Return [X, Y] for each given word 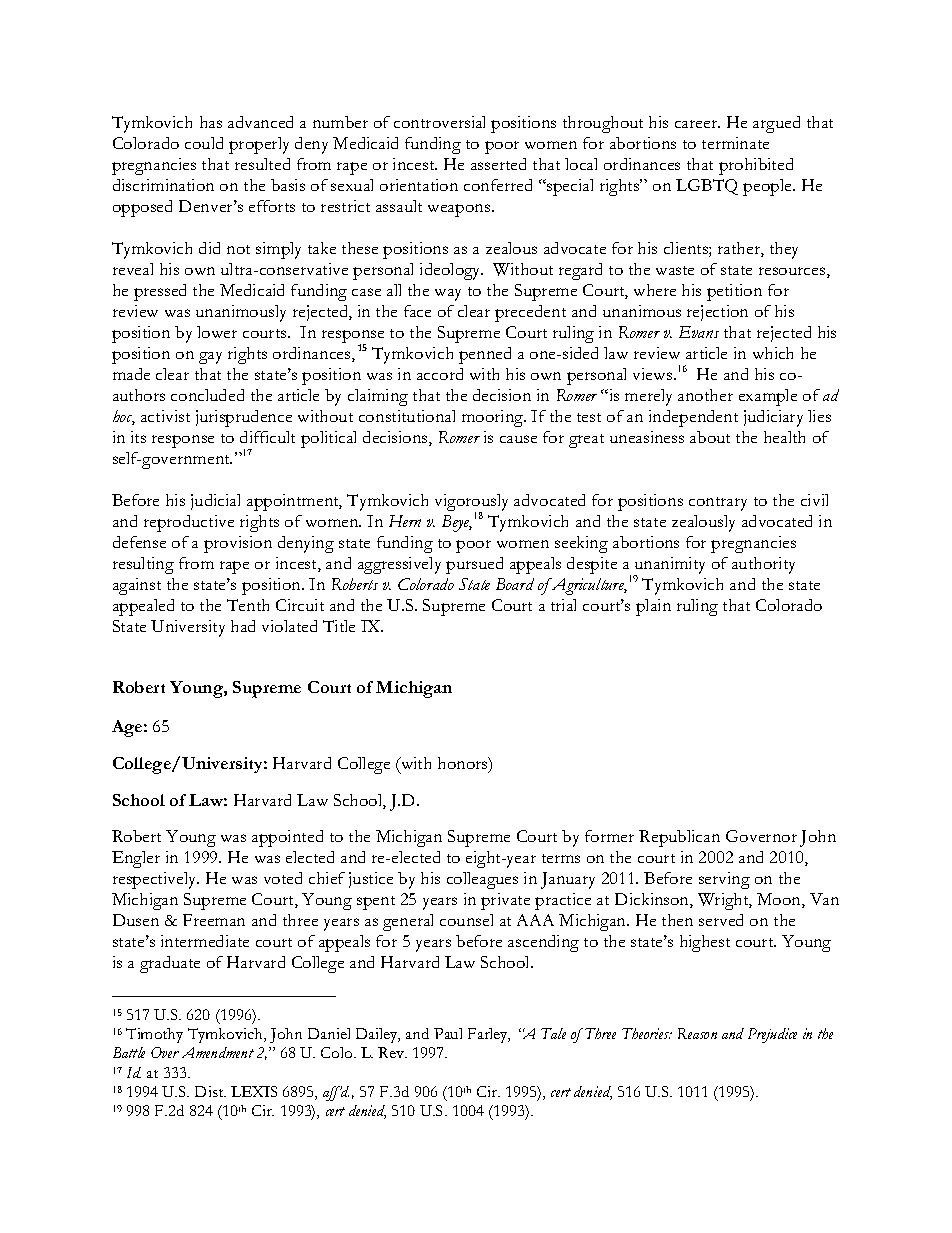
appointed [287, 838]
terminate [735, 143]
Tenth [248, 605]
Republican [679, 838]
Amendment [218, 1052]
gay [210, 358]
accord [440, 374]
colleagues [482, 880]
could [204, 143]
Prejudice [772, 1035]
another [705, 395]
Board [515, 584]
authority [763, 565]
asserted [498, 164]
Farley [489, 1035]
